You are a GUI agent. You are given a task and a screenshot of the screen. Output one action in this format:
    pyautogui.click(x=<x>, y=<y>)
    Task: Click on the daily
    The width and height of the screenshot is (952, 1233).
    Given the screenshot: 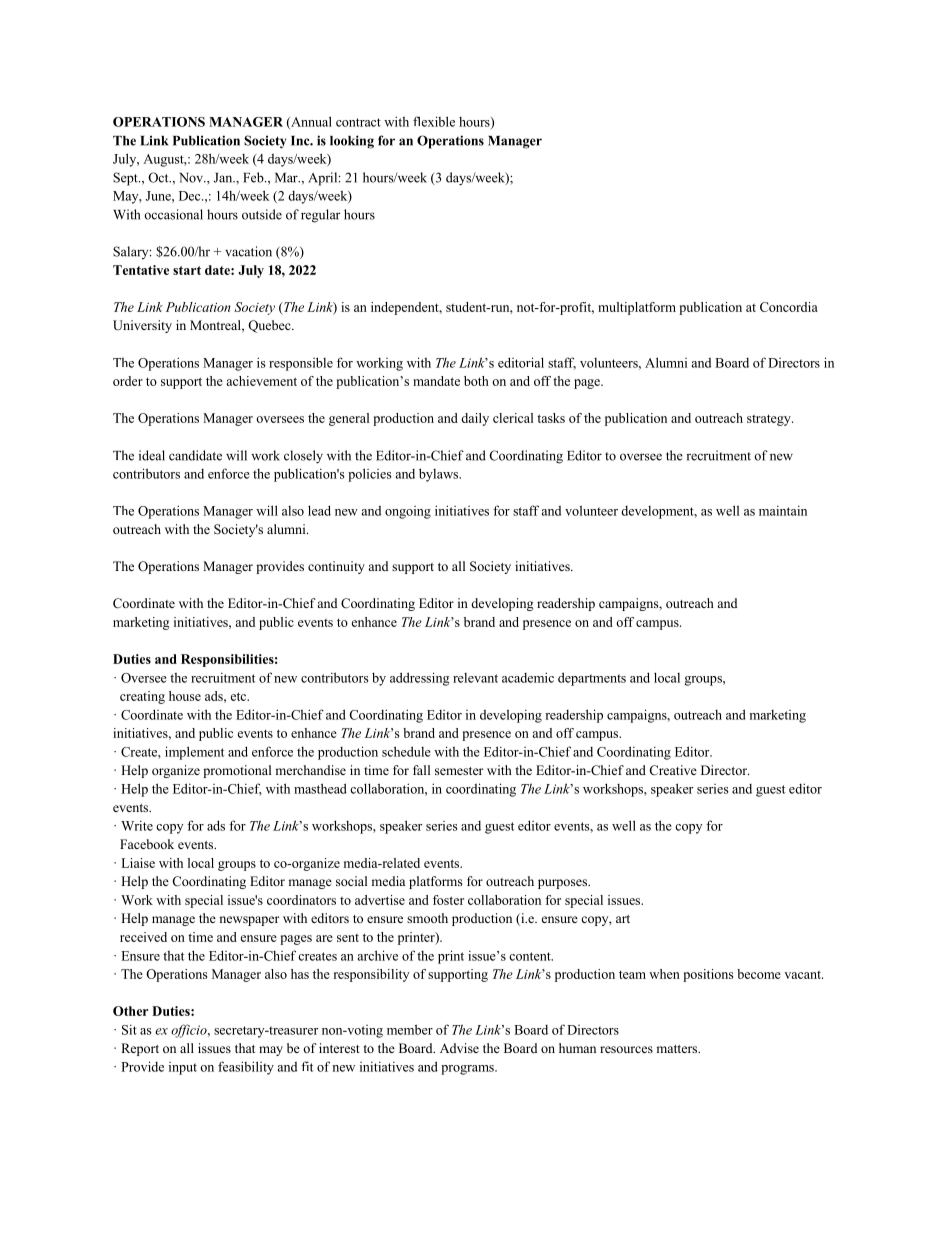 What is the action you would take?
    pyautogui.click(x=475, y=419)
